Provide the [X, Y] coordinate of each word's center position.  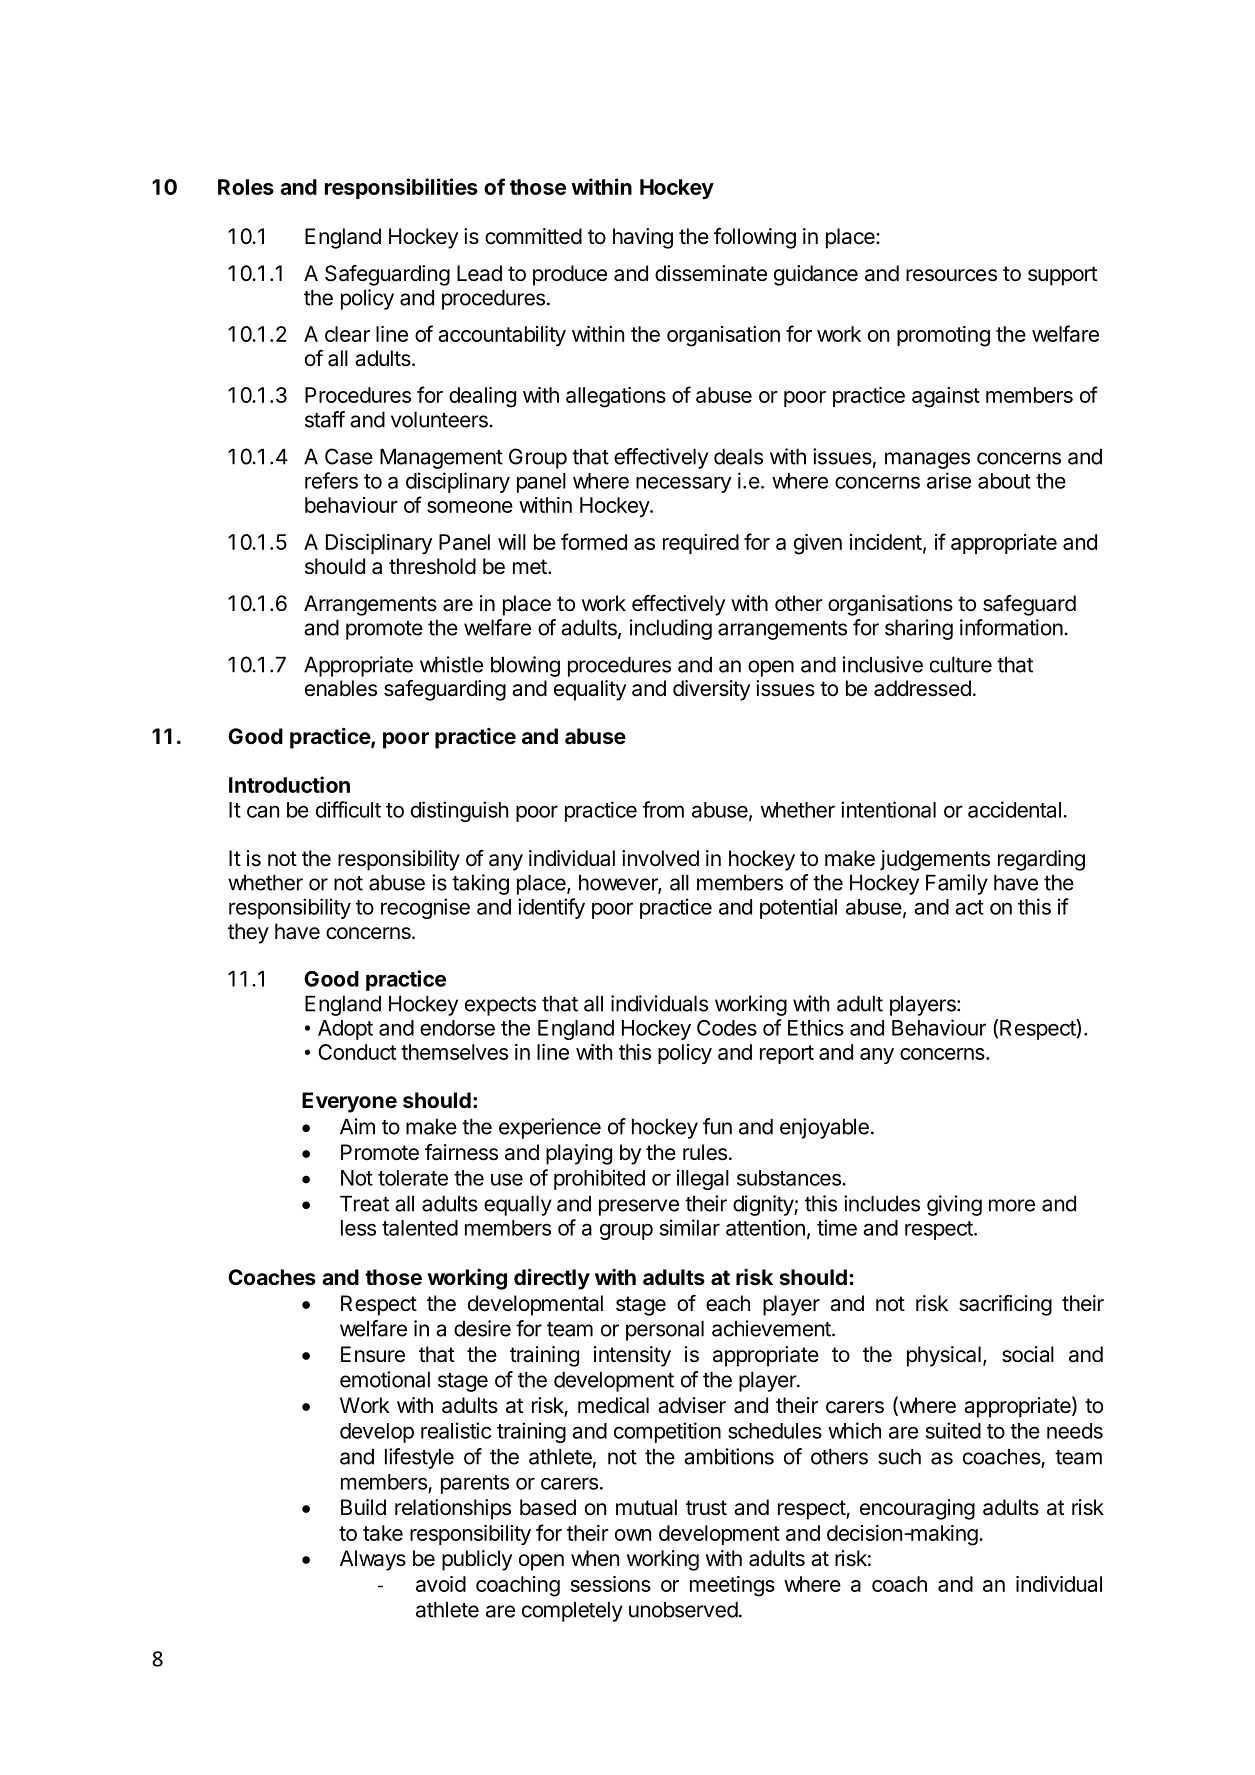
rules [705, 1152]
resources [951, 275]
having [643, 238]
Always [373, 1560]
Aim [357, 1126]
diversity [711, 690]
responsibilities [401, 188]
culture [961, 664]
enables [341, 688]
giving [954, 1205]
